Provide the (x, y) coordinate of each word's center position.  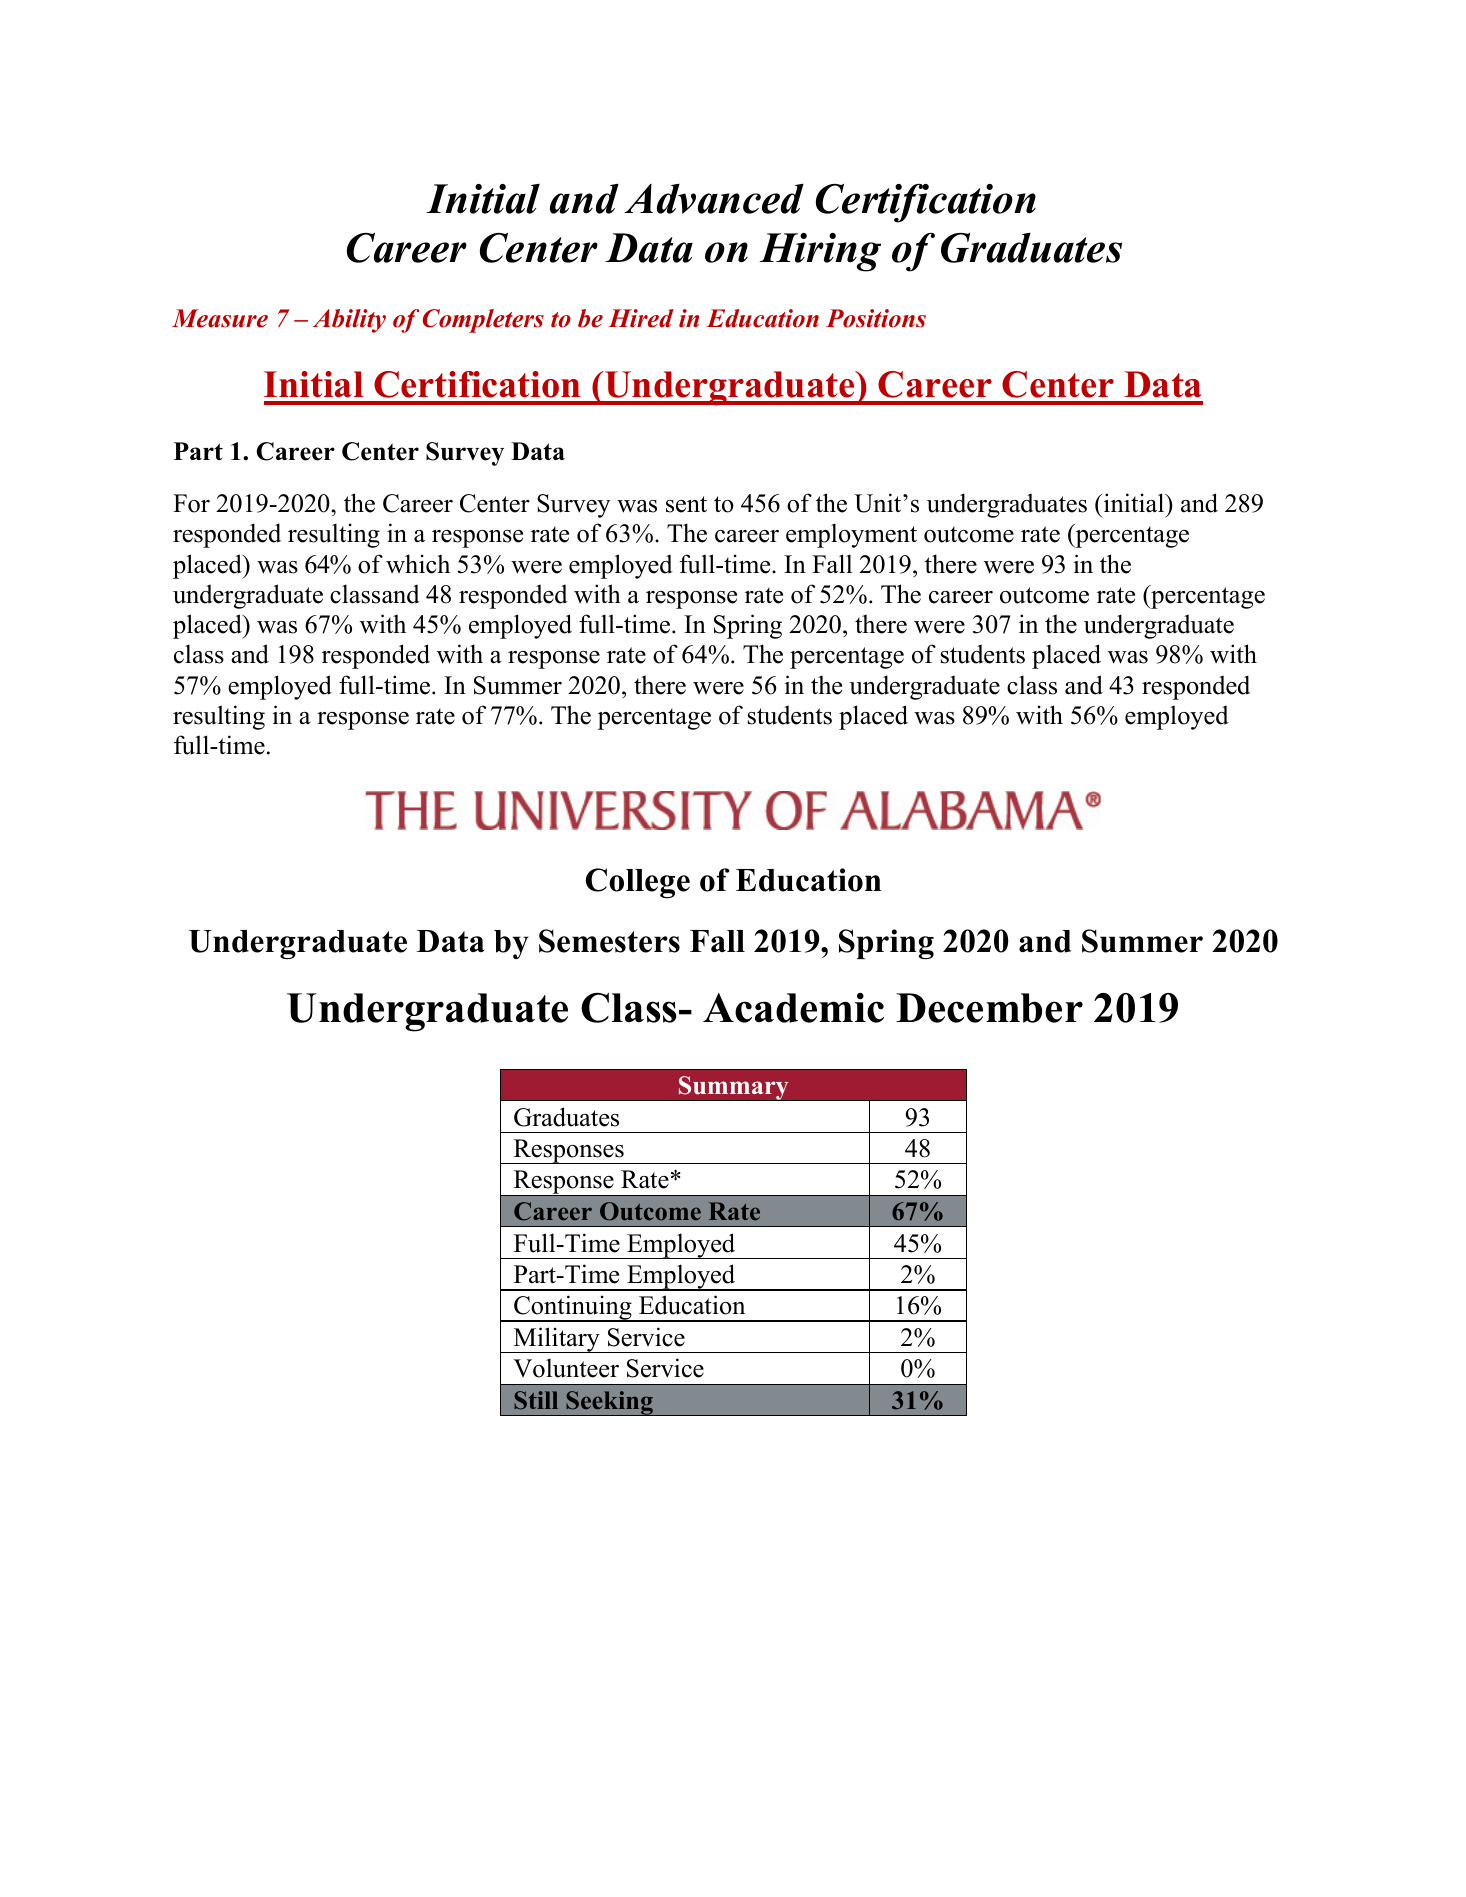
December (989, 1008)
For (191, 503)
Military (556, 1340)
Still (536, 1400)
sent (686, 504)
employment (851, 535)
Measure (220, 318)
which (418, 564)
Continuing (573, 1308)
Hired (641, 318)
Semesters (609, 941)
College (638, 883)
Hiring (820, 252)
